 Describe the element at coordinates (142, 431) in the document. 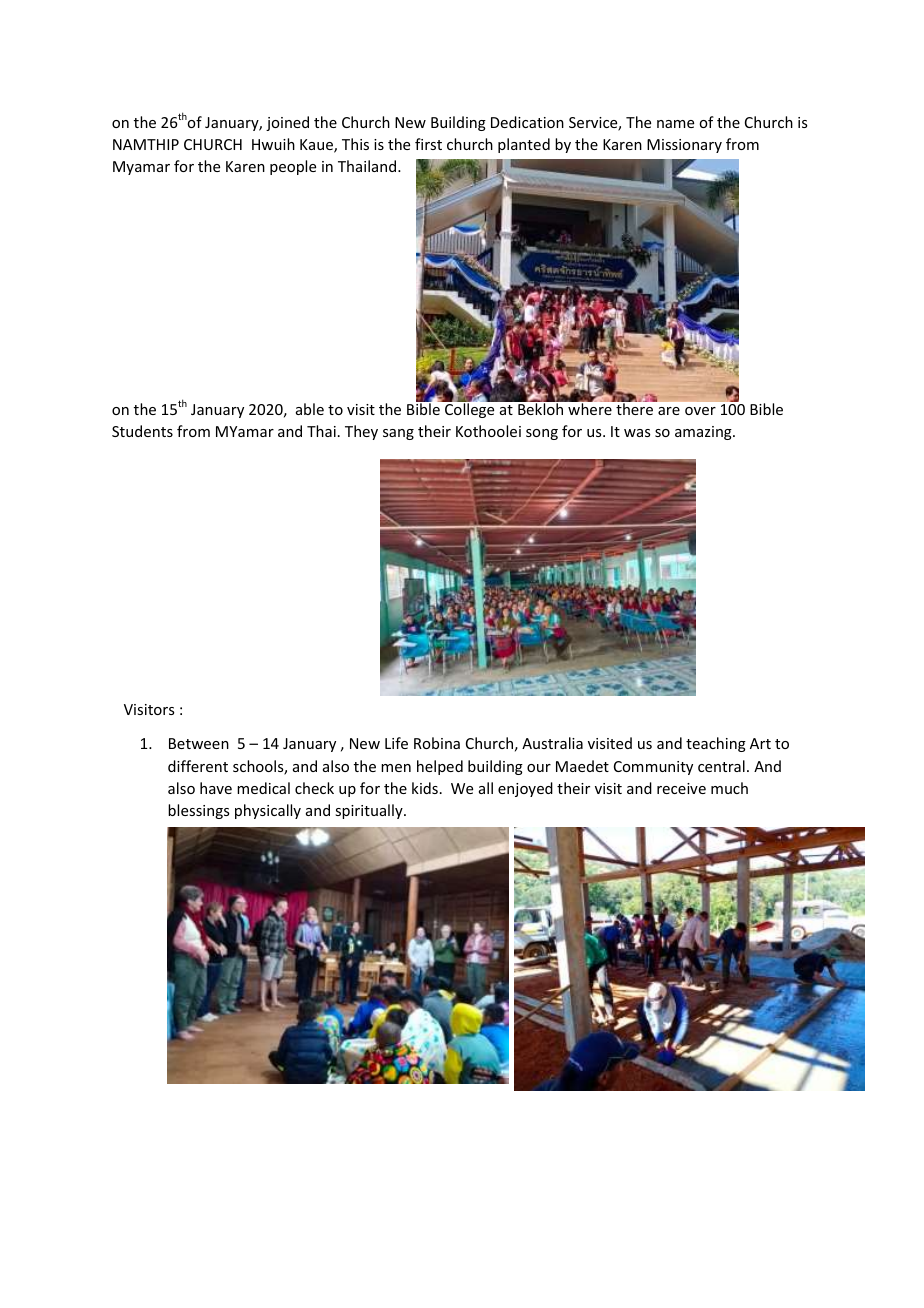

I see `Students` at that location.
